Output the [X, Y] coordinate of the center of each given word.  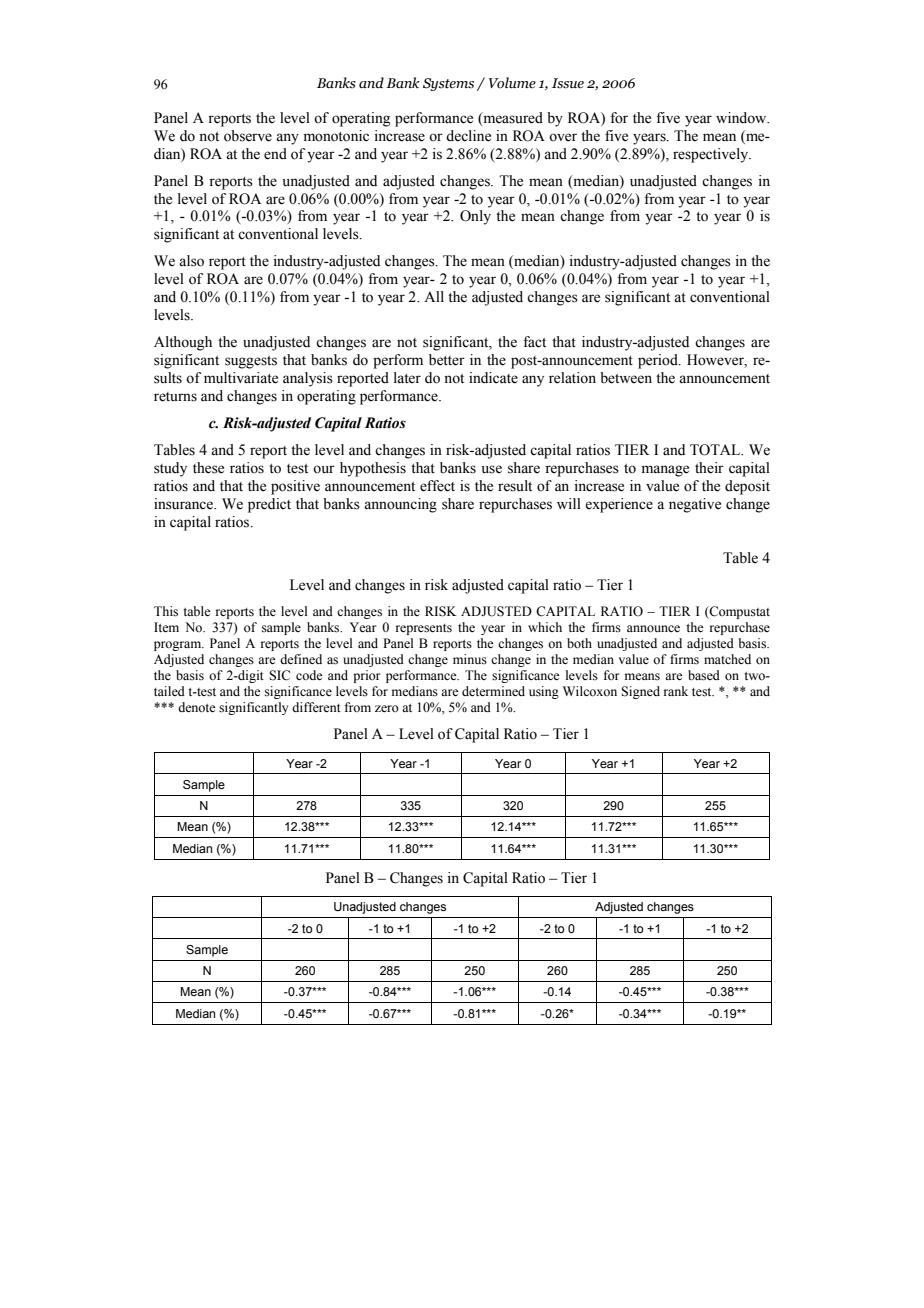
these [208, 468]
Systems [448, 84]
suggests [251, 362]
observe [248, 136]
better [447, 360]
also [191, 261]
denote [197, 707]
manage [665, 471]
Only [475, 217]
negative [695, 505]
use [492, 469]
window [742, 118]
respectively [712, 155]
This [166, 611]
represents [424, 629]
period [659, 361]
